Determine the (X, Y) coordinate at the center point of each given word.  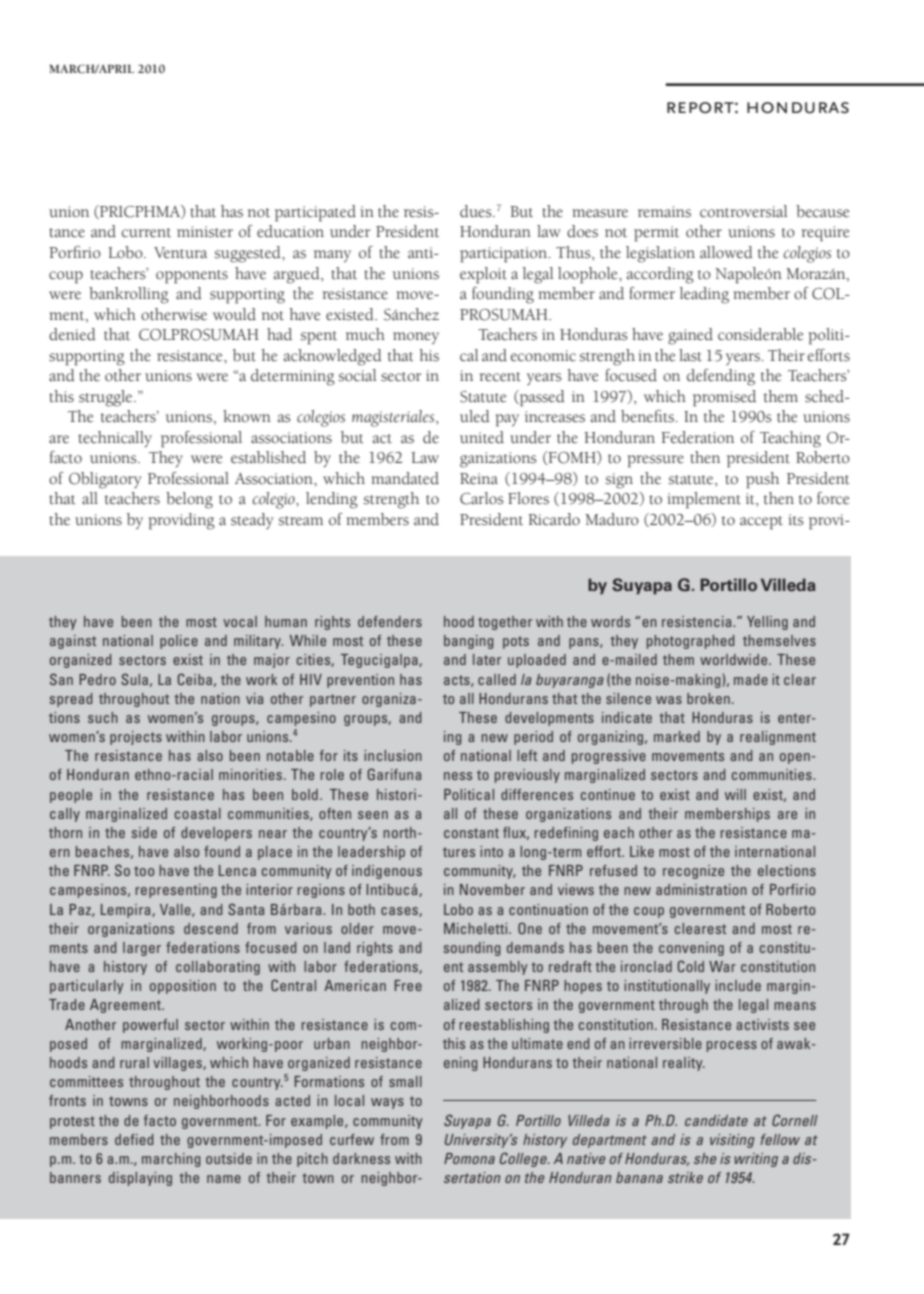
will (735, 794)
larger (142, 949)
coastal (198, 813)
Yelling (767, 623)
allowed (726, 252)
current (146, 233)
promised (724, 398)
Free (408, 985)
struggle (107, 398)
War (722, 966)
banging (468, 642)
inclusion (393, 755)
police (179, 642)
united (482, 437)
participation (505, 255)
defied (134, 1139)
